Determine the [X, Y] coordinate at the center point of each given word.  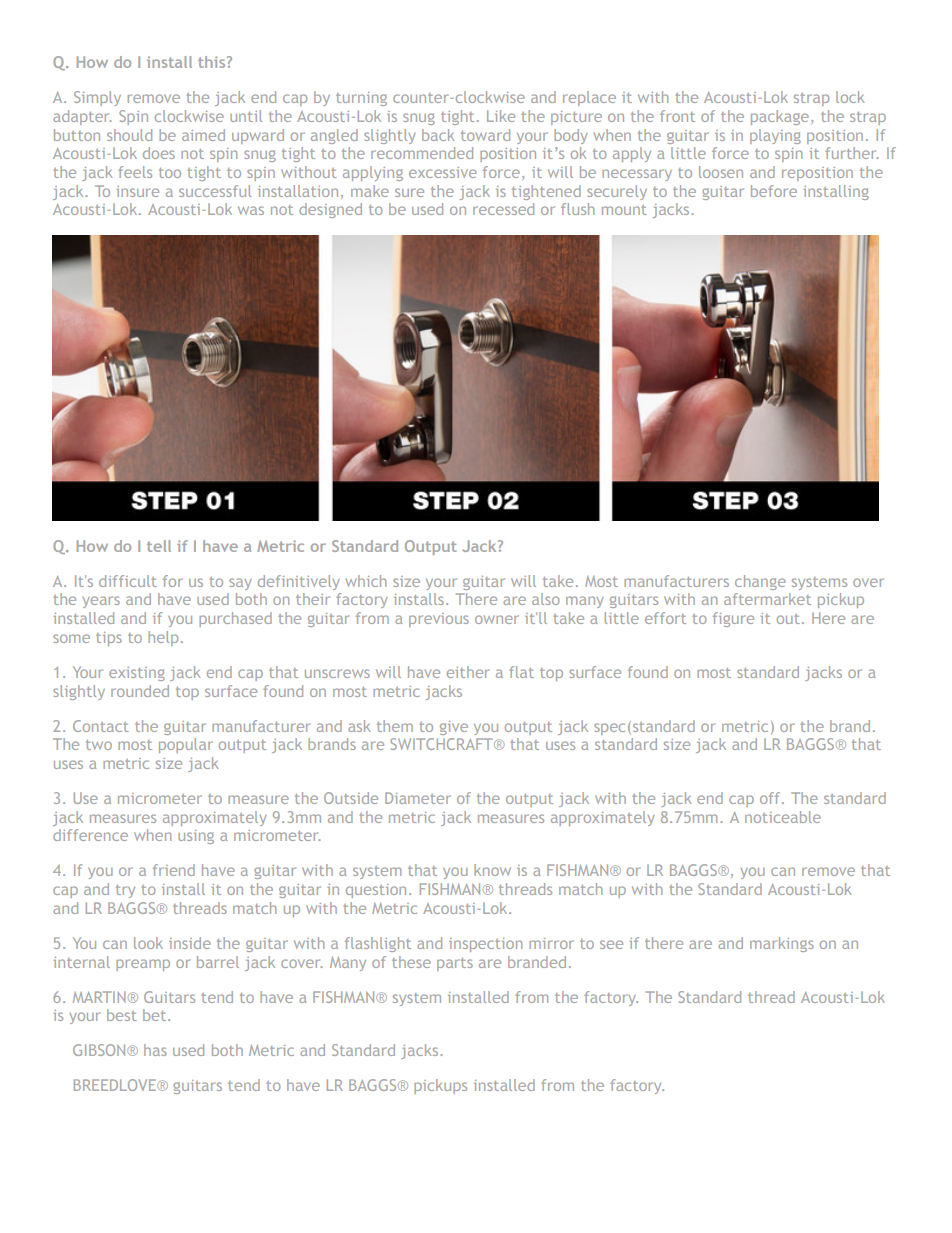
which [366, 581]
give [454, 728]
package [780, 117]
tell [159, 546]
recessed [503, 209]
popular [186, 745]
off [771, 798]
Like [501, 116]
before [774, 191]
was [251, 210]
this [213, 62]
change [760, 582]
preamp [143, 965]
